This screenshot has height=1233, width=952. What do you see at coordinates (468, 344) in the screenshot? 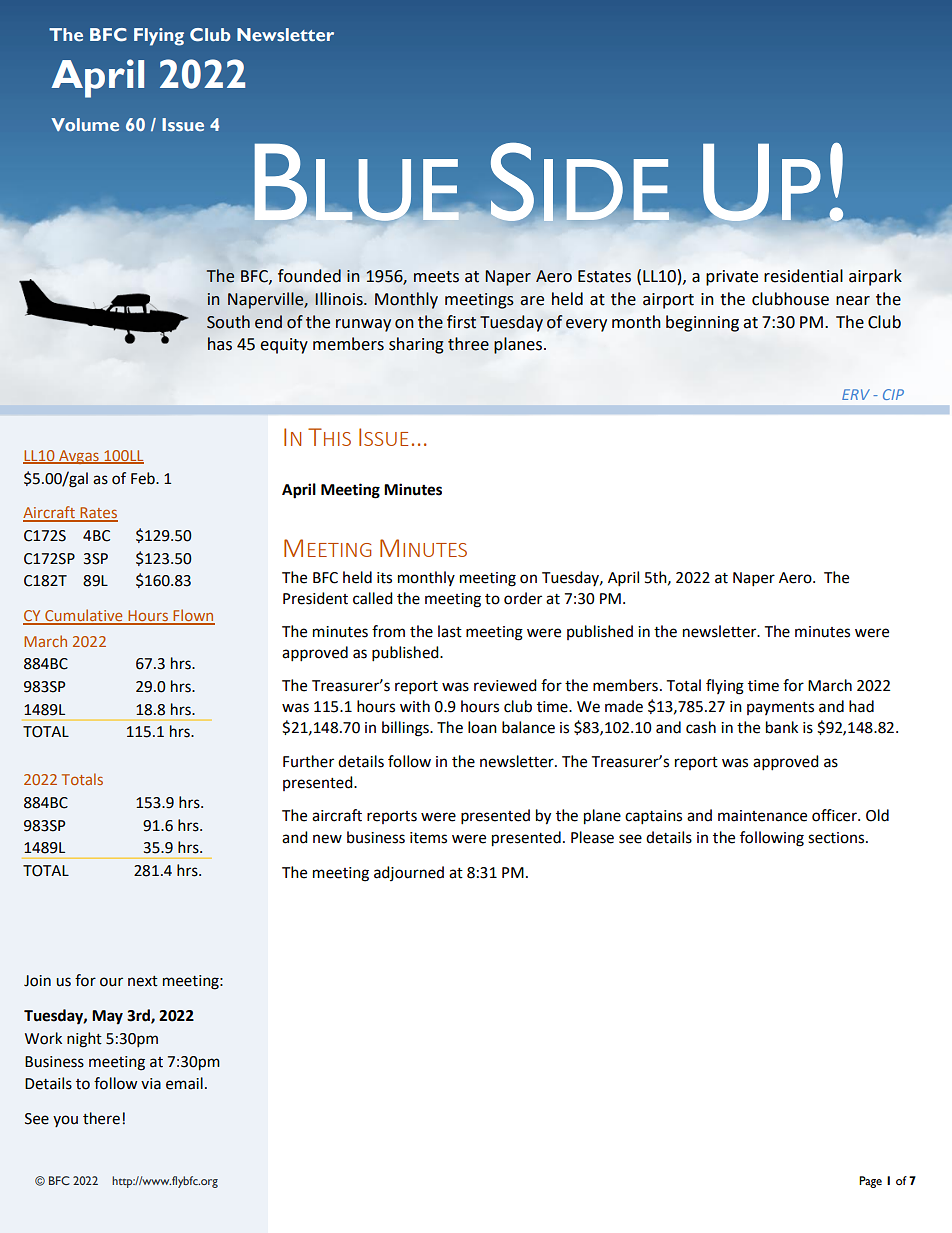
I see `three` at bounding box center [468, 344].
